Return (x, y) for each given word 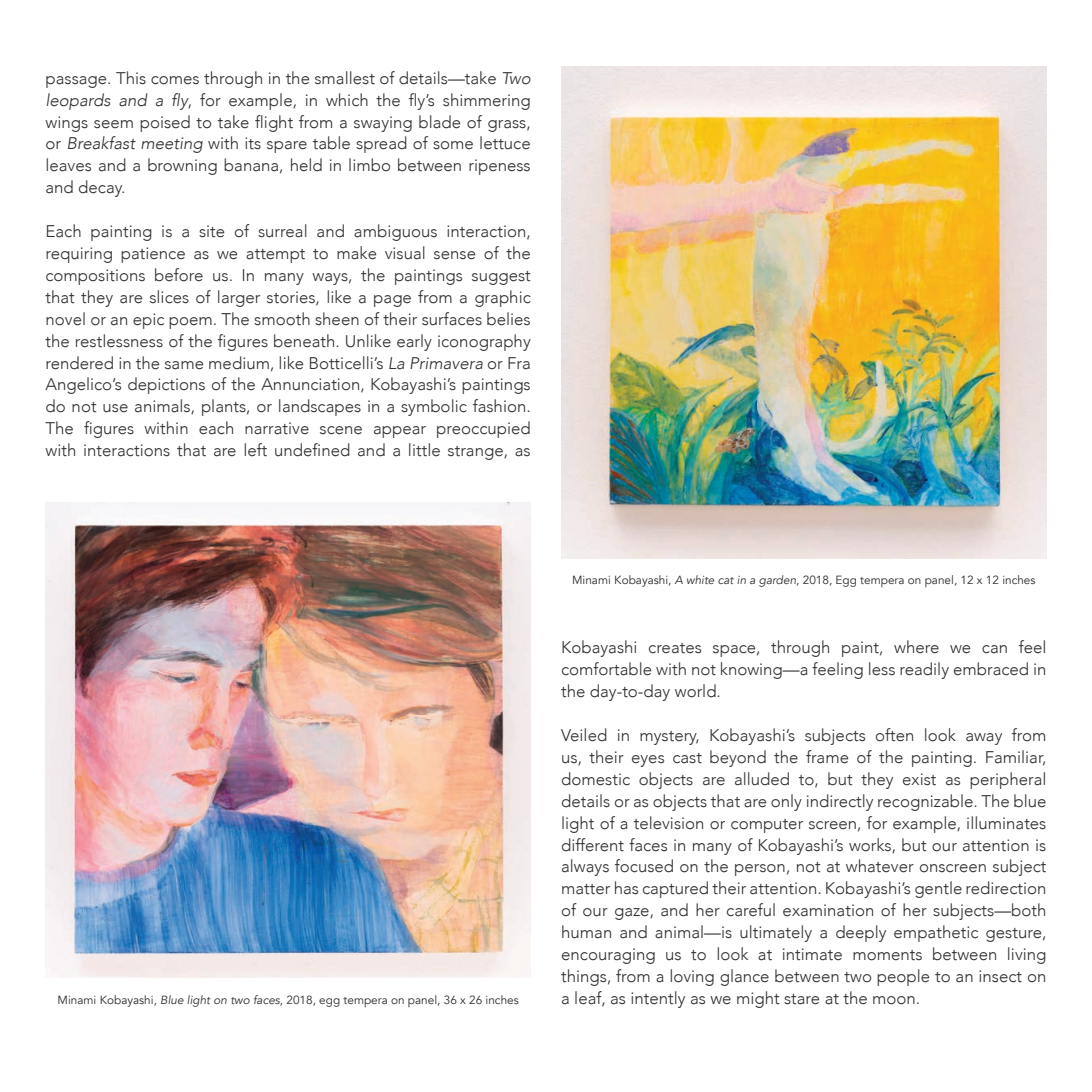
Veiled (584, 735)
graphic (503, 298)
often (894, 735)
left (255, 450)
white (700, 579)
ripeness (499, 167)
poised (165, 123)
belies (508, 319)
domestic (596, 779)
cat (726, 580)
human (586, 932)
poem (190, 323)
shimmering (486, 101)
